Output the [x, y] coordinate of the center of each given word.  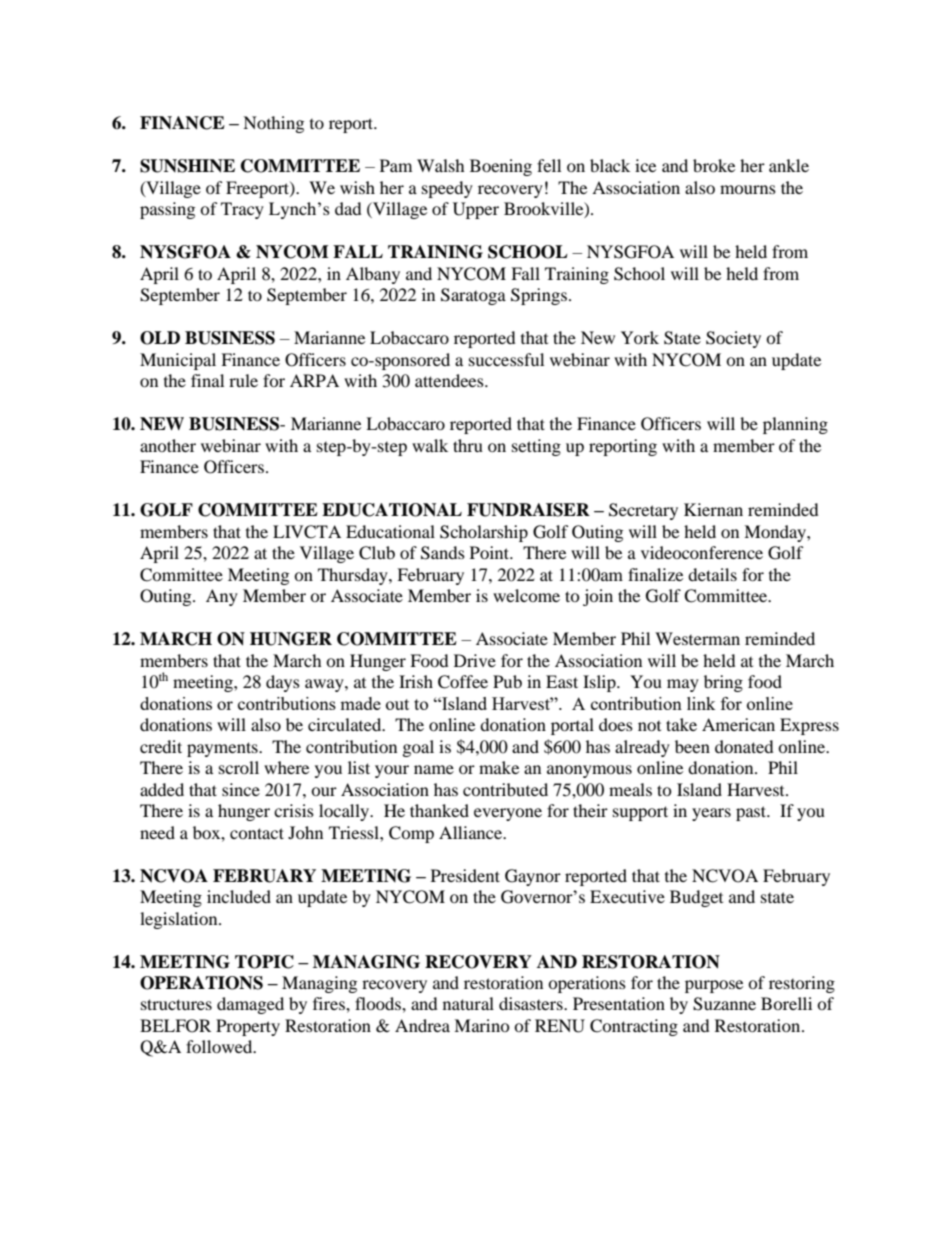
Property [248, 1027]
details [712, 574]
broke [714, 165]
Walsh [441, 165]
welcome [526, 595]
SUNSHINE [187, 166]
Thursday [354, 576]
